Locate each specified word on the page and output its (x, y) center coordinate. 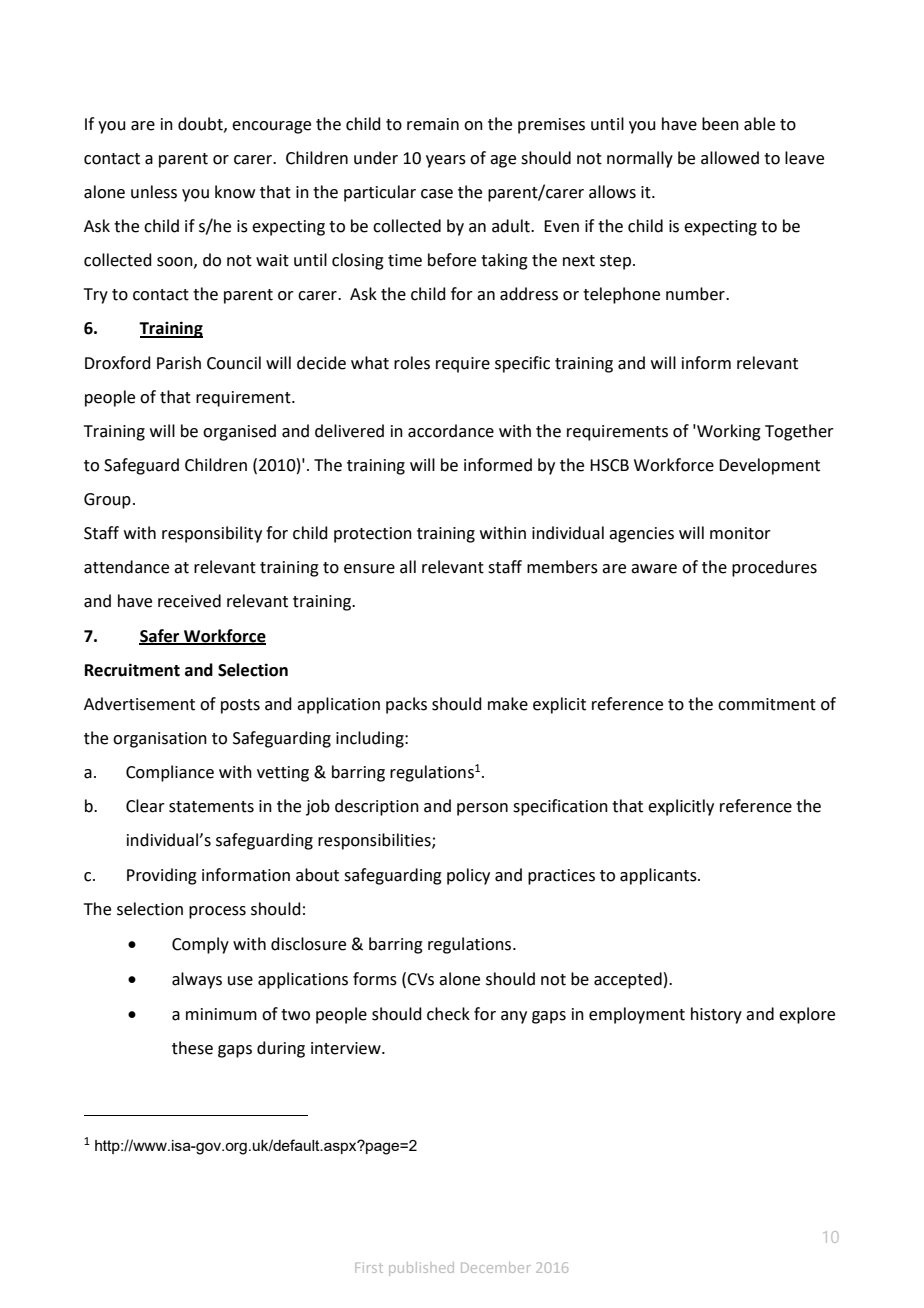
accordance (451, 431)
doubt (201, 124)
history (716, 1015)
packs (406, 705)
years (446, 161)
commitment (767, 704)
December (496, 1267)
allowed (730, 158)
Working (728, 432)
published (421, 1269)
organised (239, 432)
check (448, 1014)
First (369, 1267)
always (197, 980)
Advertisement (139, 704)
